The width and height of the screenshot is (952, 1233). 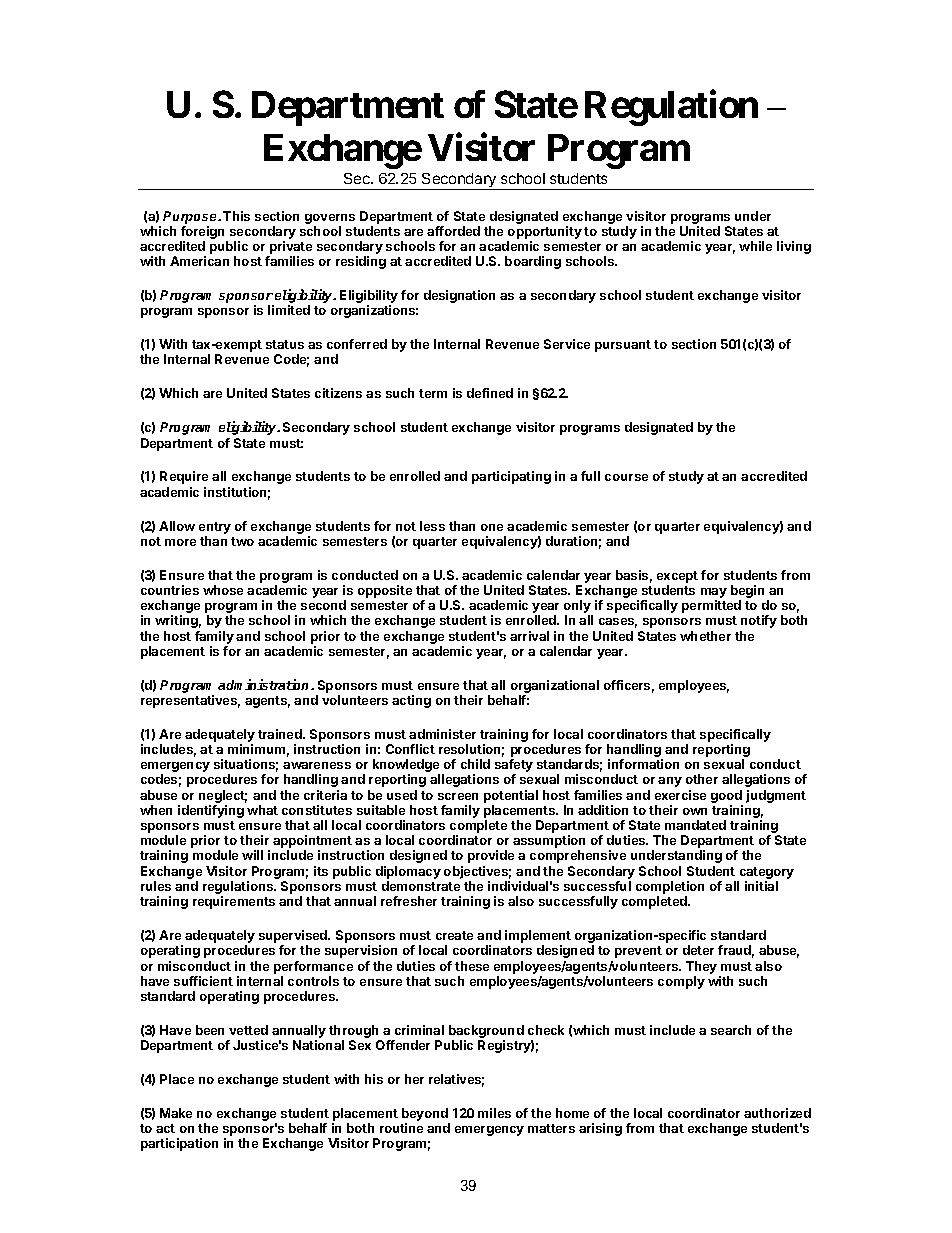 I want to click on while, so click(x=755, y=246).
